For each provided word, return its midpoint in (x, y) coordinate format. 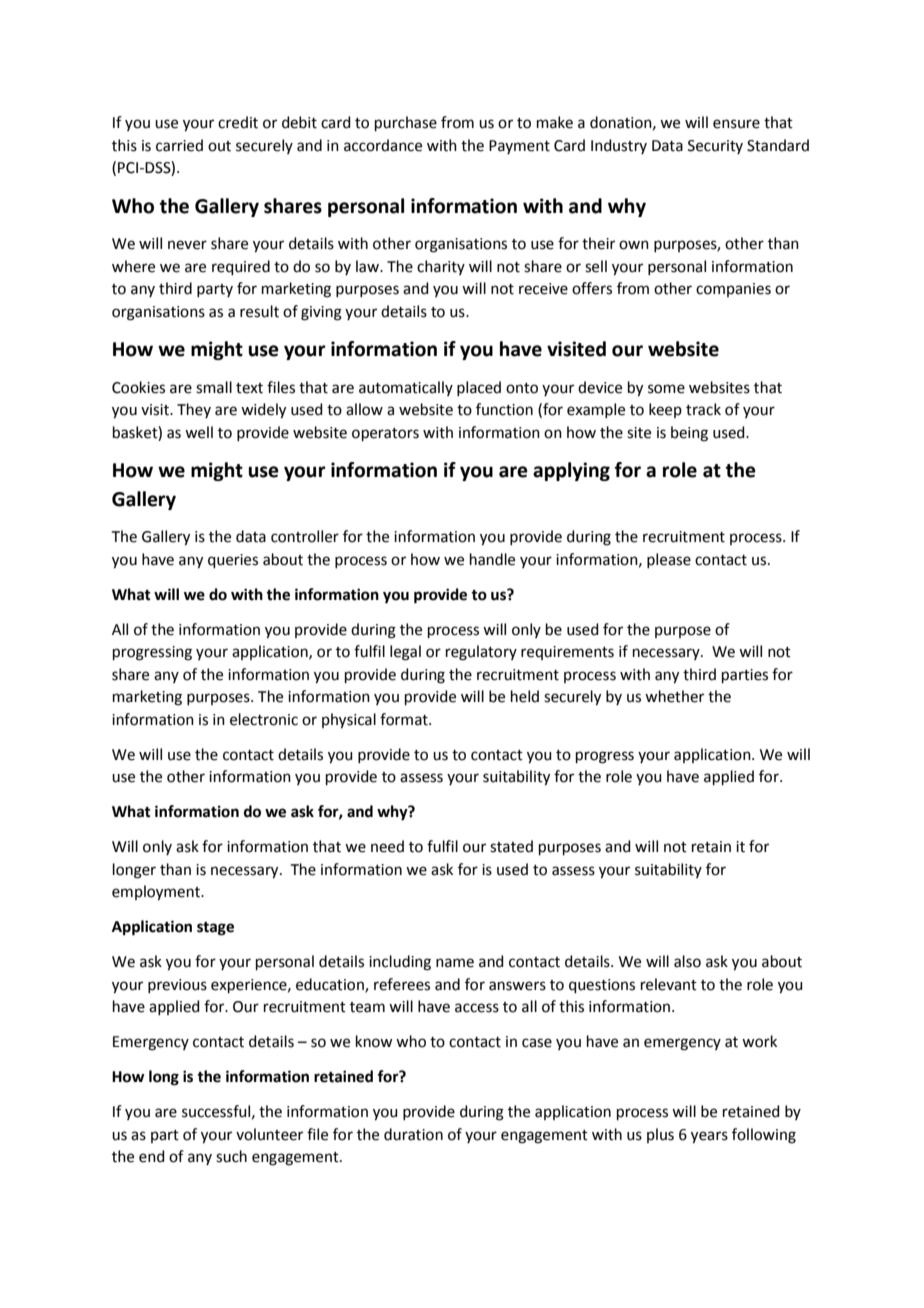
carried (179, 145)
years (709, 1137)
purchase (406, 123)
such (231, 1156)
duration (413, 1134)
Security (715, 147)
